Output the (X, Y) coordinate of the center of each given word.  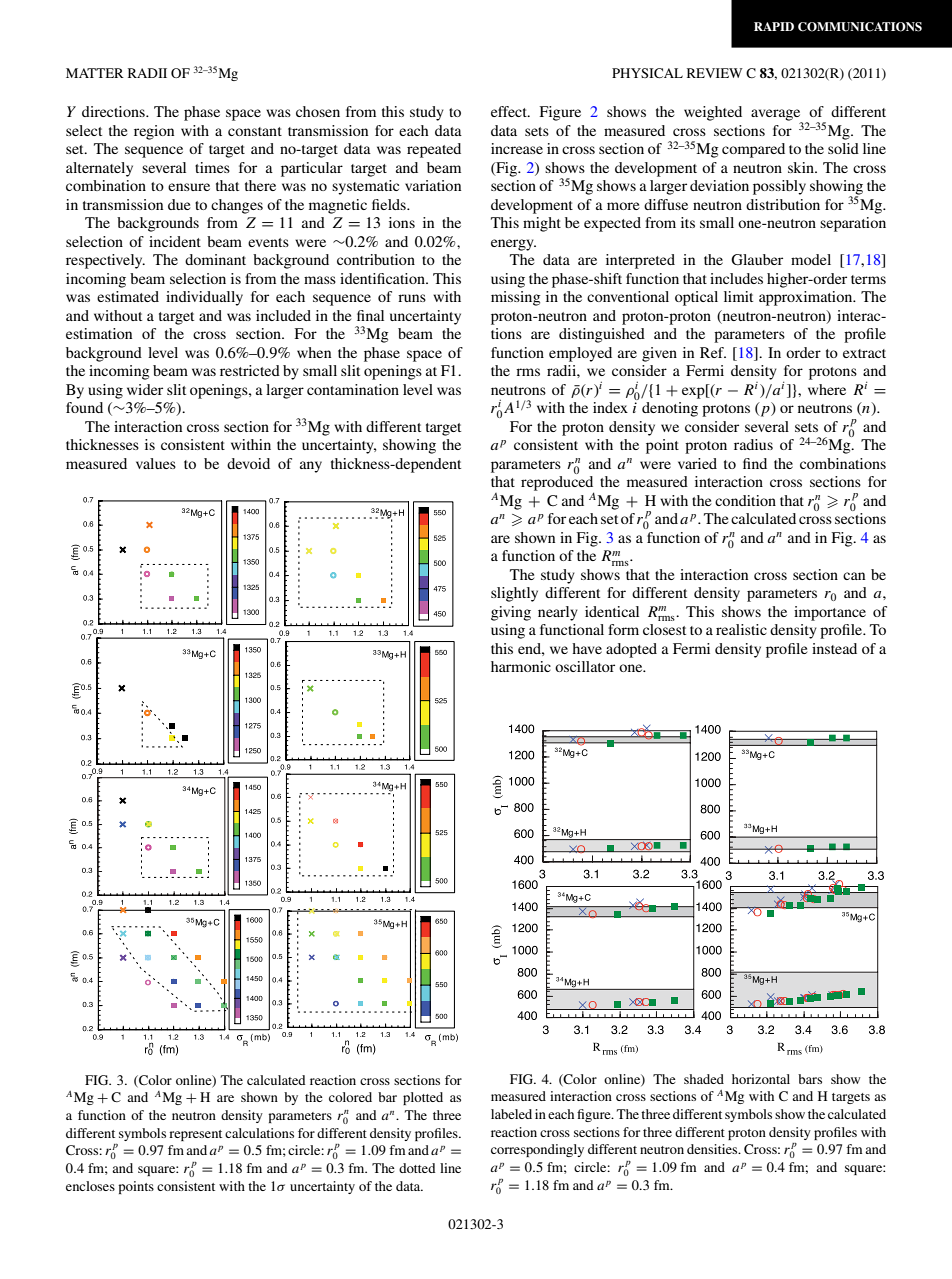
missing (516, 298)
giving (511, 613)
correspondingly (537, 1150)
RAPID (774, 26)
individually (204, 298)
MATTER (95, 73)
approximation (807, 298)
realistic (741, 629)
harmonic (521, 666)
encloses (90, 1186)
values (156, 463)
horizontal (761, 1079)
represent (195, 1135)
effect (510, 111)
